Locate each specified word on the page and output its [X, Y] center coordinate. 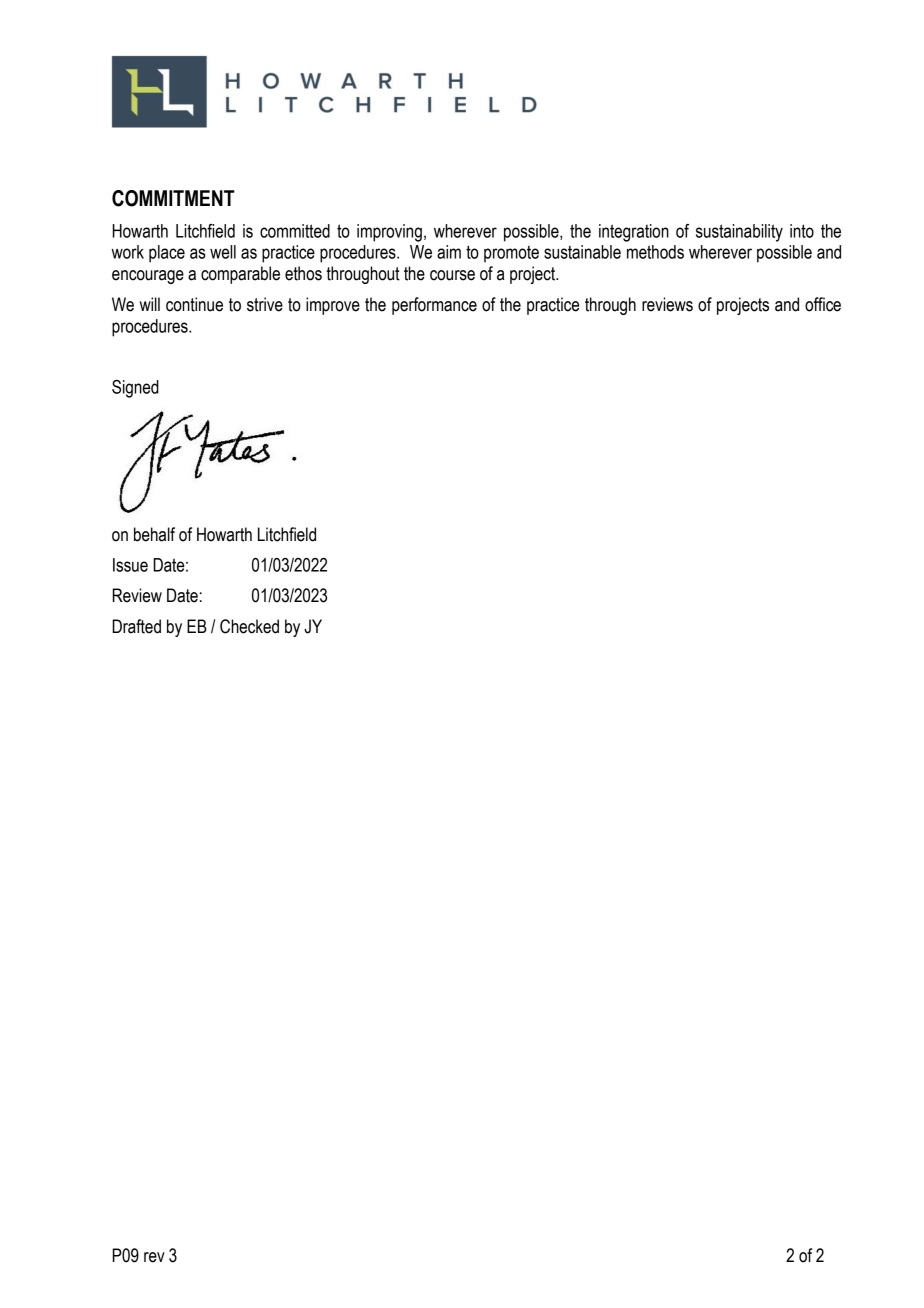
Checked [249, 626]
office [823, 304]
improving [389, 233]
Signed [135, 389]
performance [434, 306]
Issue [130, 565]
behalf [154, 534]
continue [194, 304]
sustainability [739, 233]
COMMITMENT [173, 198]
